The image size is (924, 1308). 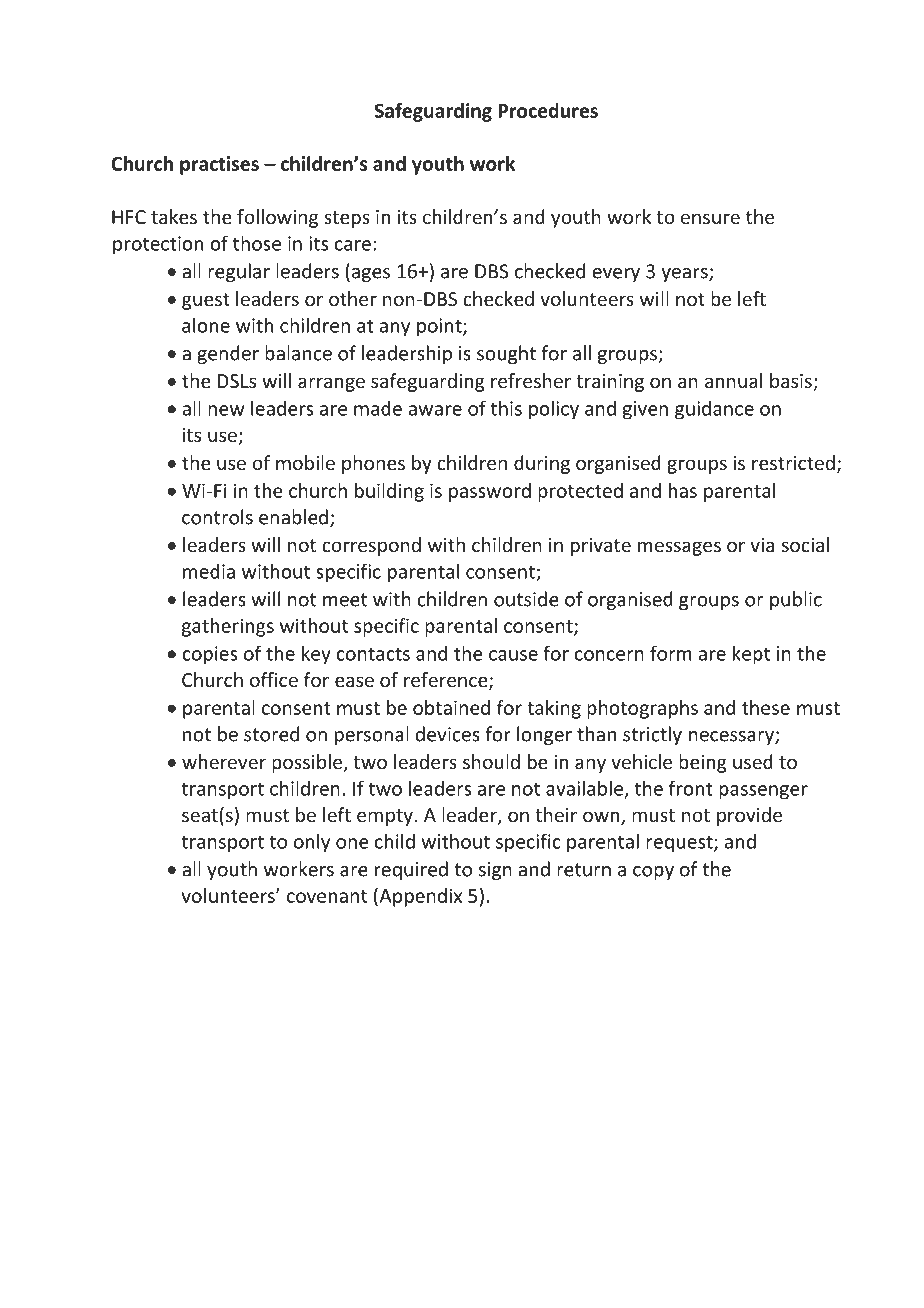 I want to click on ensure, so click(x=710, y=218).
